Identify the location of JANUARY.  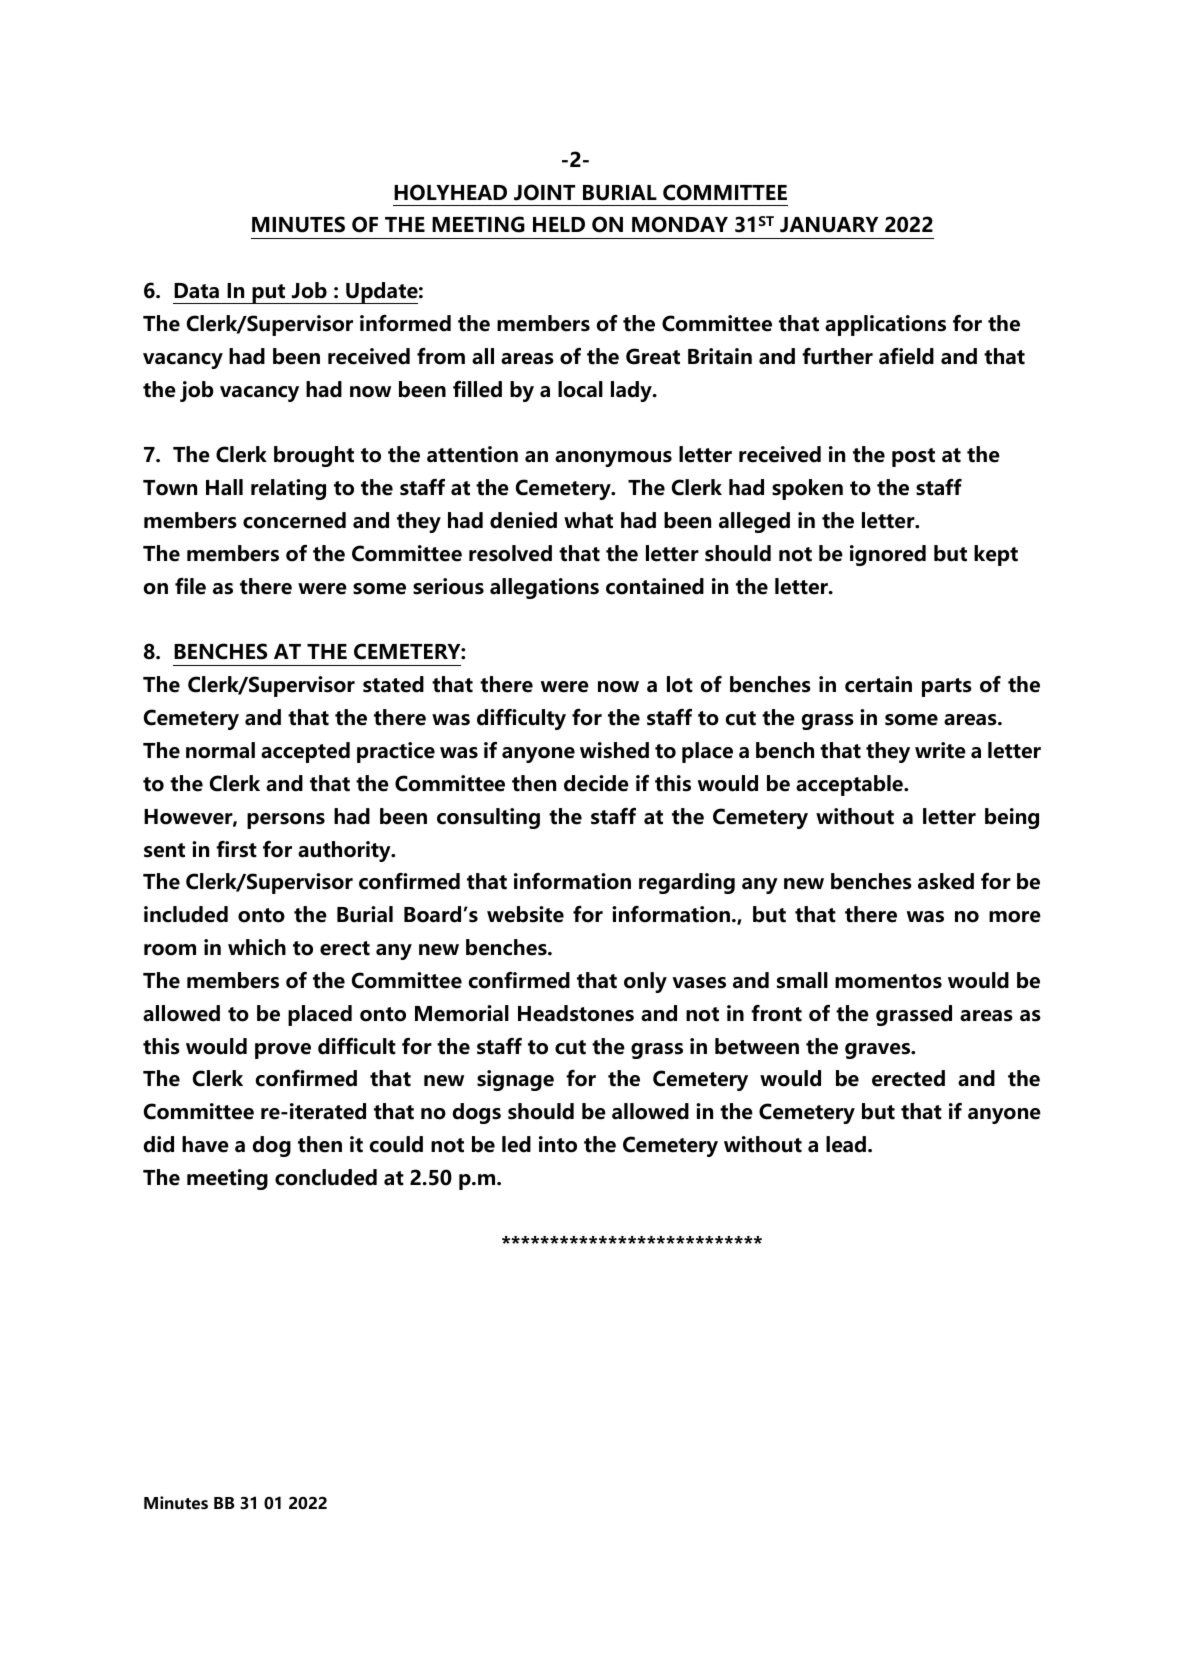
(829, 225).
